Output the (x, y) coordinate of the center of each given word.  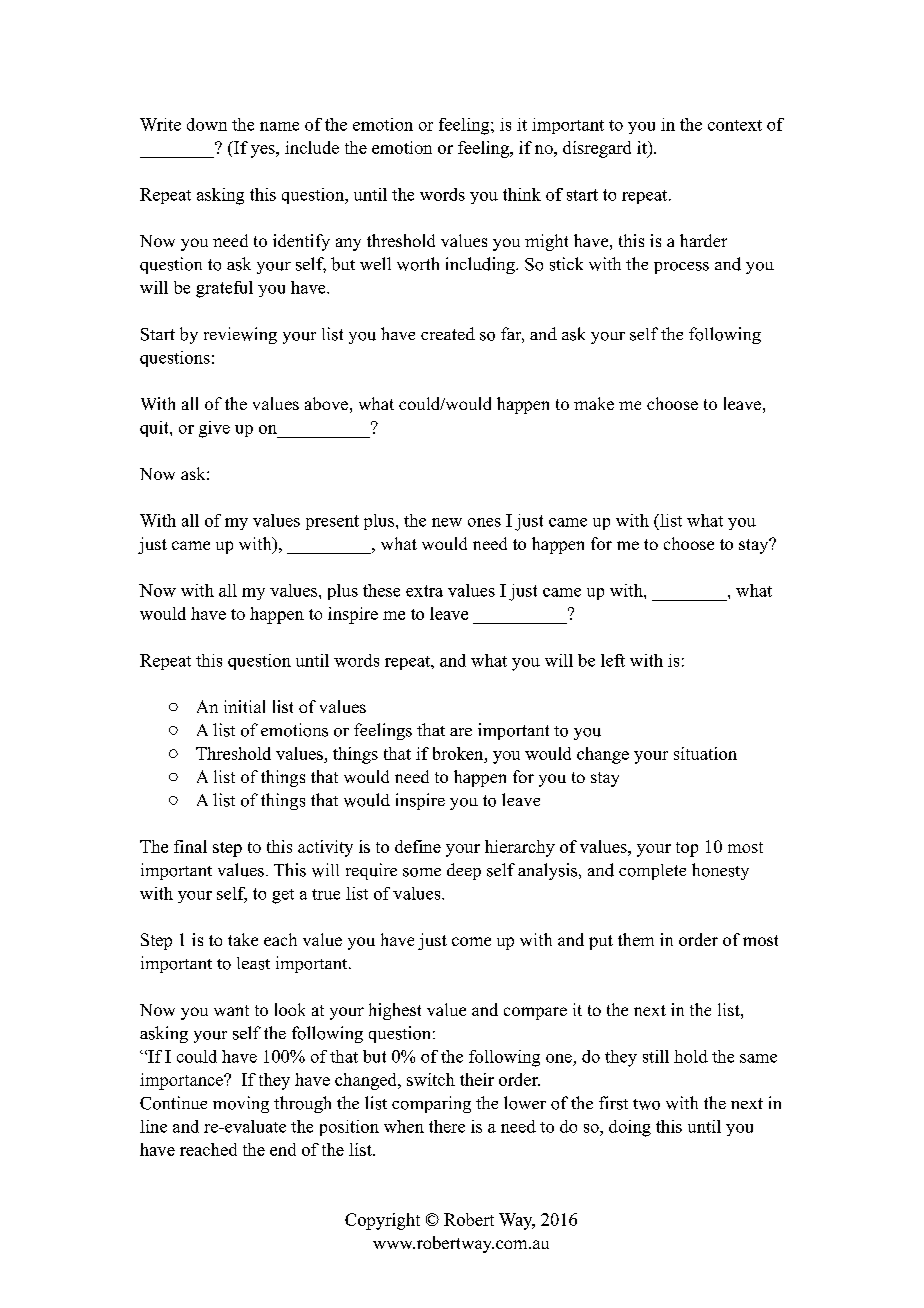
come (471, 941)
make (594, 403)
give (214, 429)
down (207, 124)
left (613, 660)
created (448, 333)
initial (244, 706)
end (283, 1149)
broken (459, 753)
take (243, 939)
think (522, 194)
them (636, 939)
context (735, 125)
